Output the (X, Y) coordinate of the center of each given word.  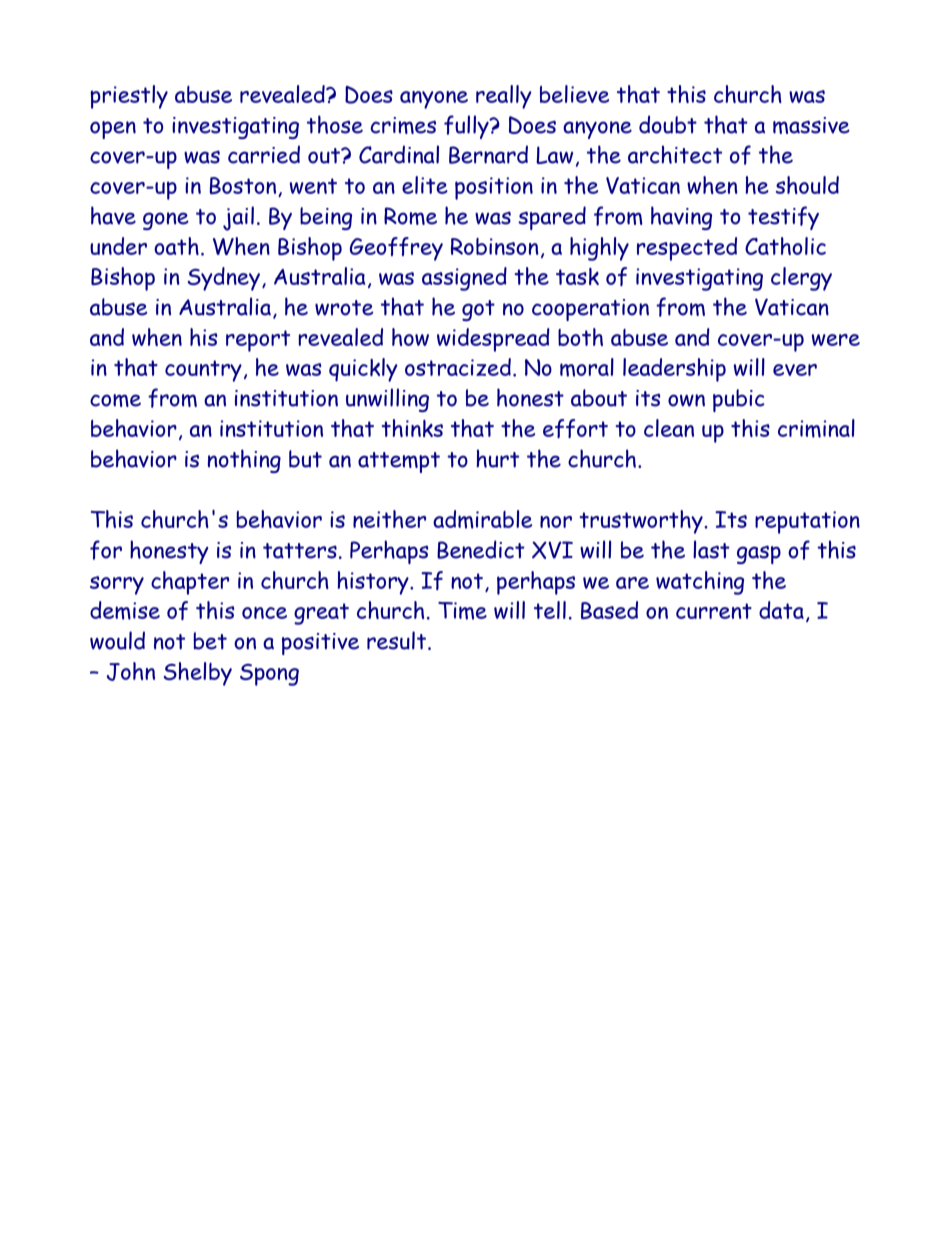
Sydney (224, 279)
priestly (129, 97)
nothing (244, 461)
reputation (807, 522)
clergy (801, 279)
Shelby (198, 674)
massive (811, 125)
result (398, 640)
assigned (464, 279)
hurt (497, 458)
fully (467, 127)
